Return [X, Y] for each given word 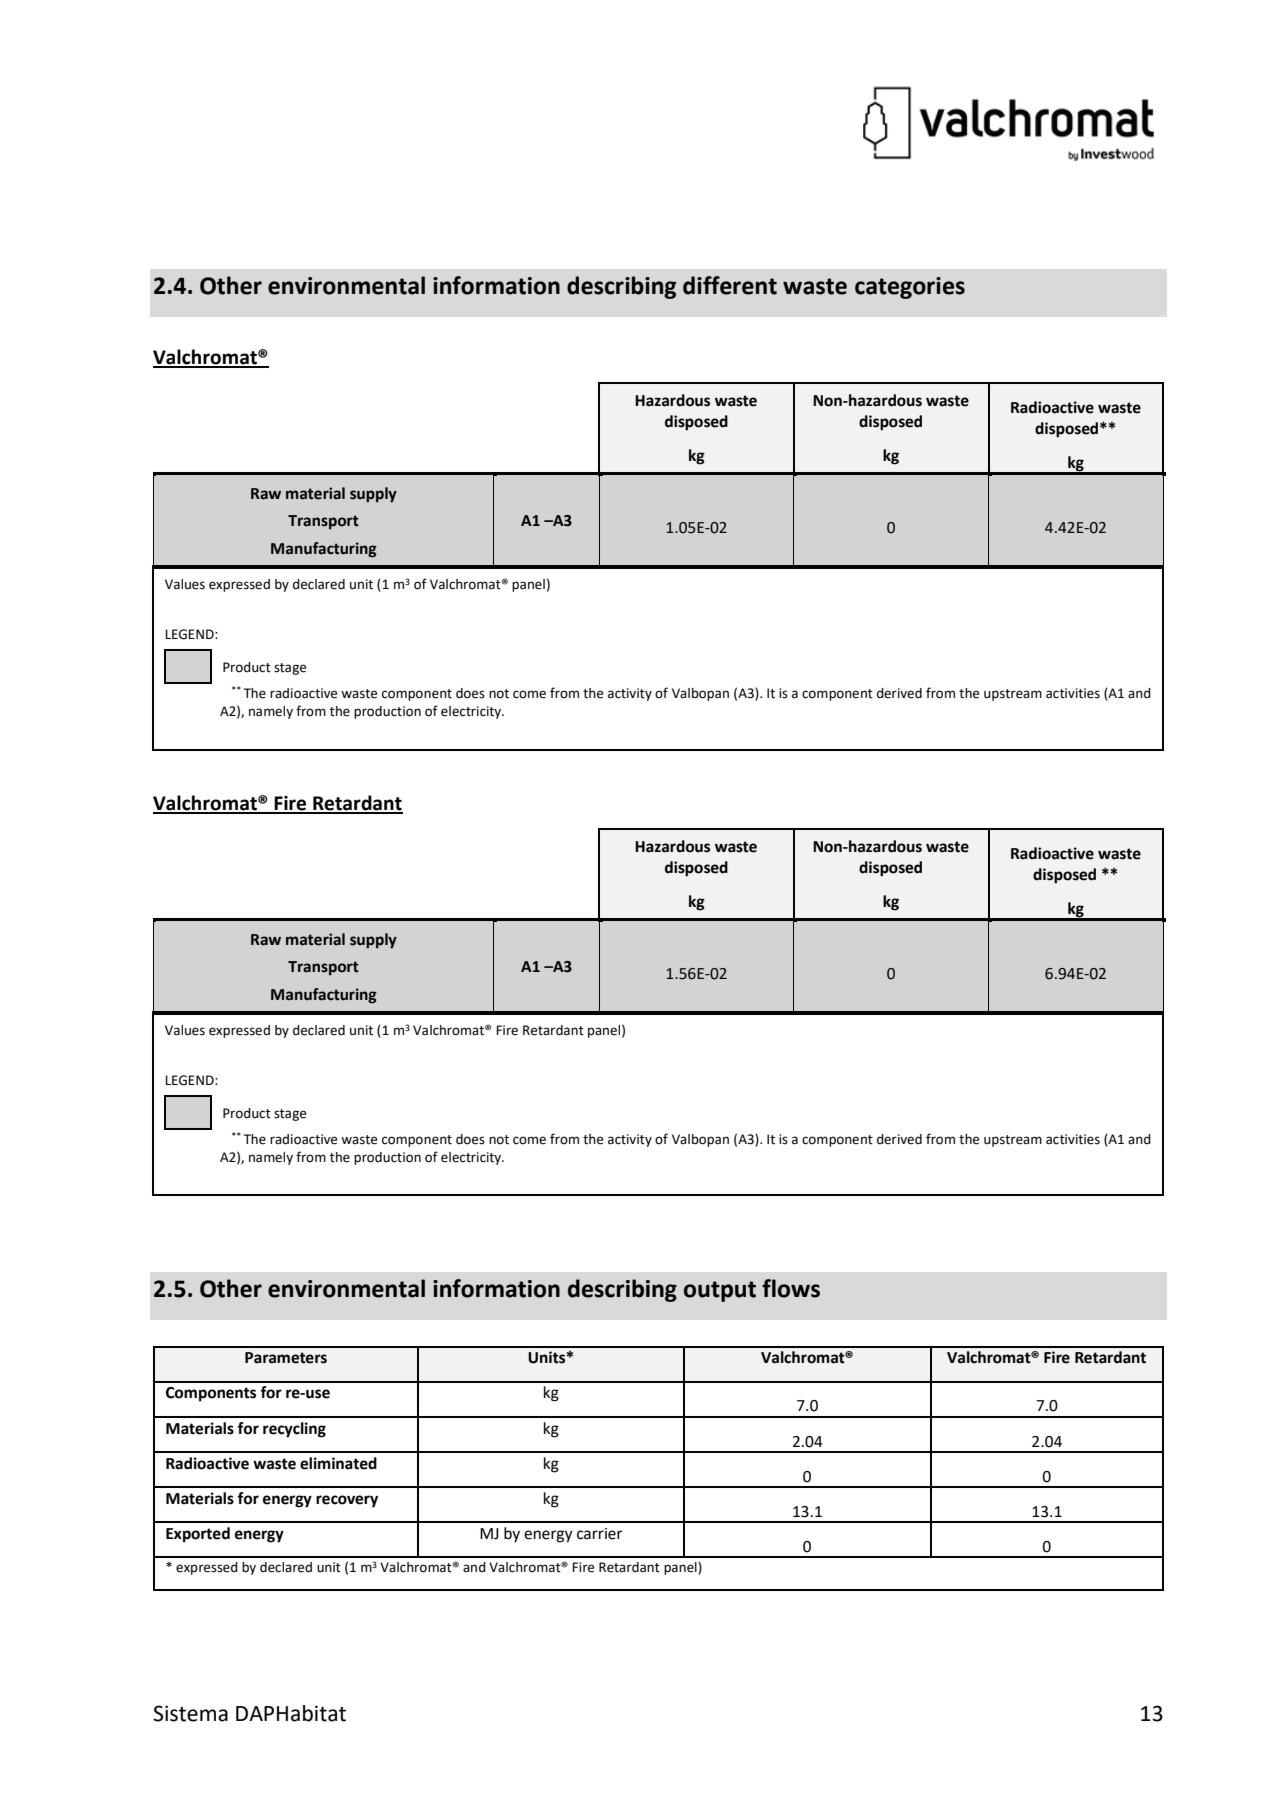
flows [791, 1288]
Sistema [190, 1713]
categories [910, 288]
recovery [347, 1501]
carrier [599, 1534]
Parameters [286, 1358]
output [720, 1291]
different [730, 285]
